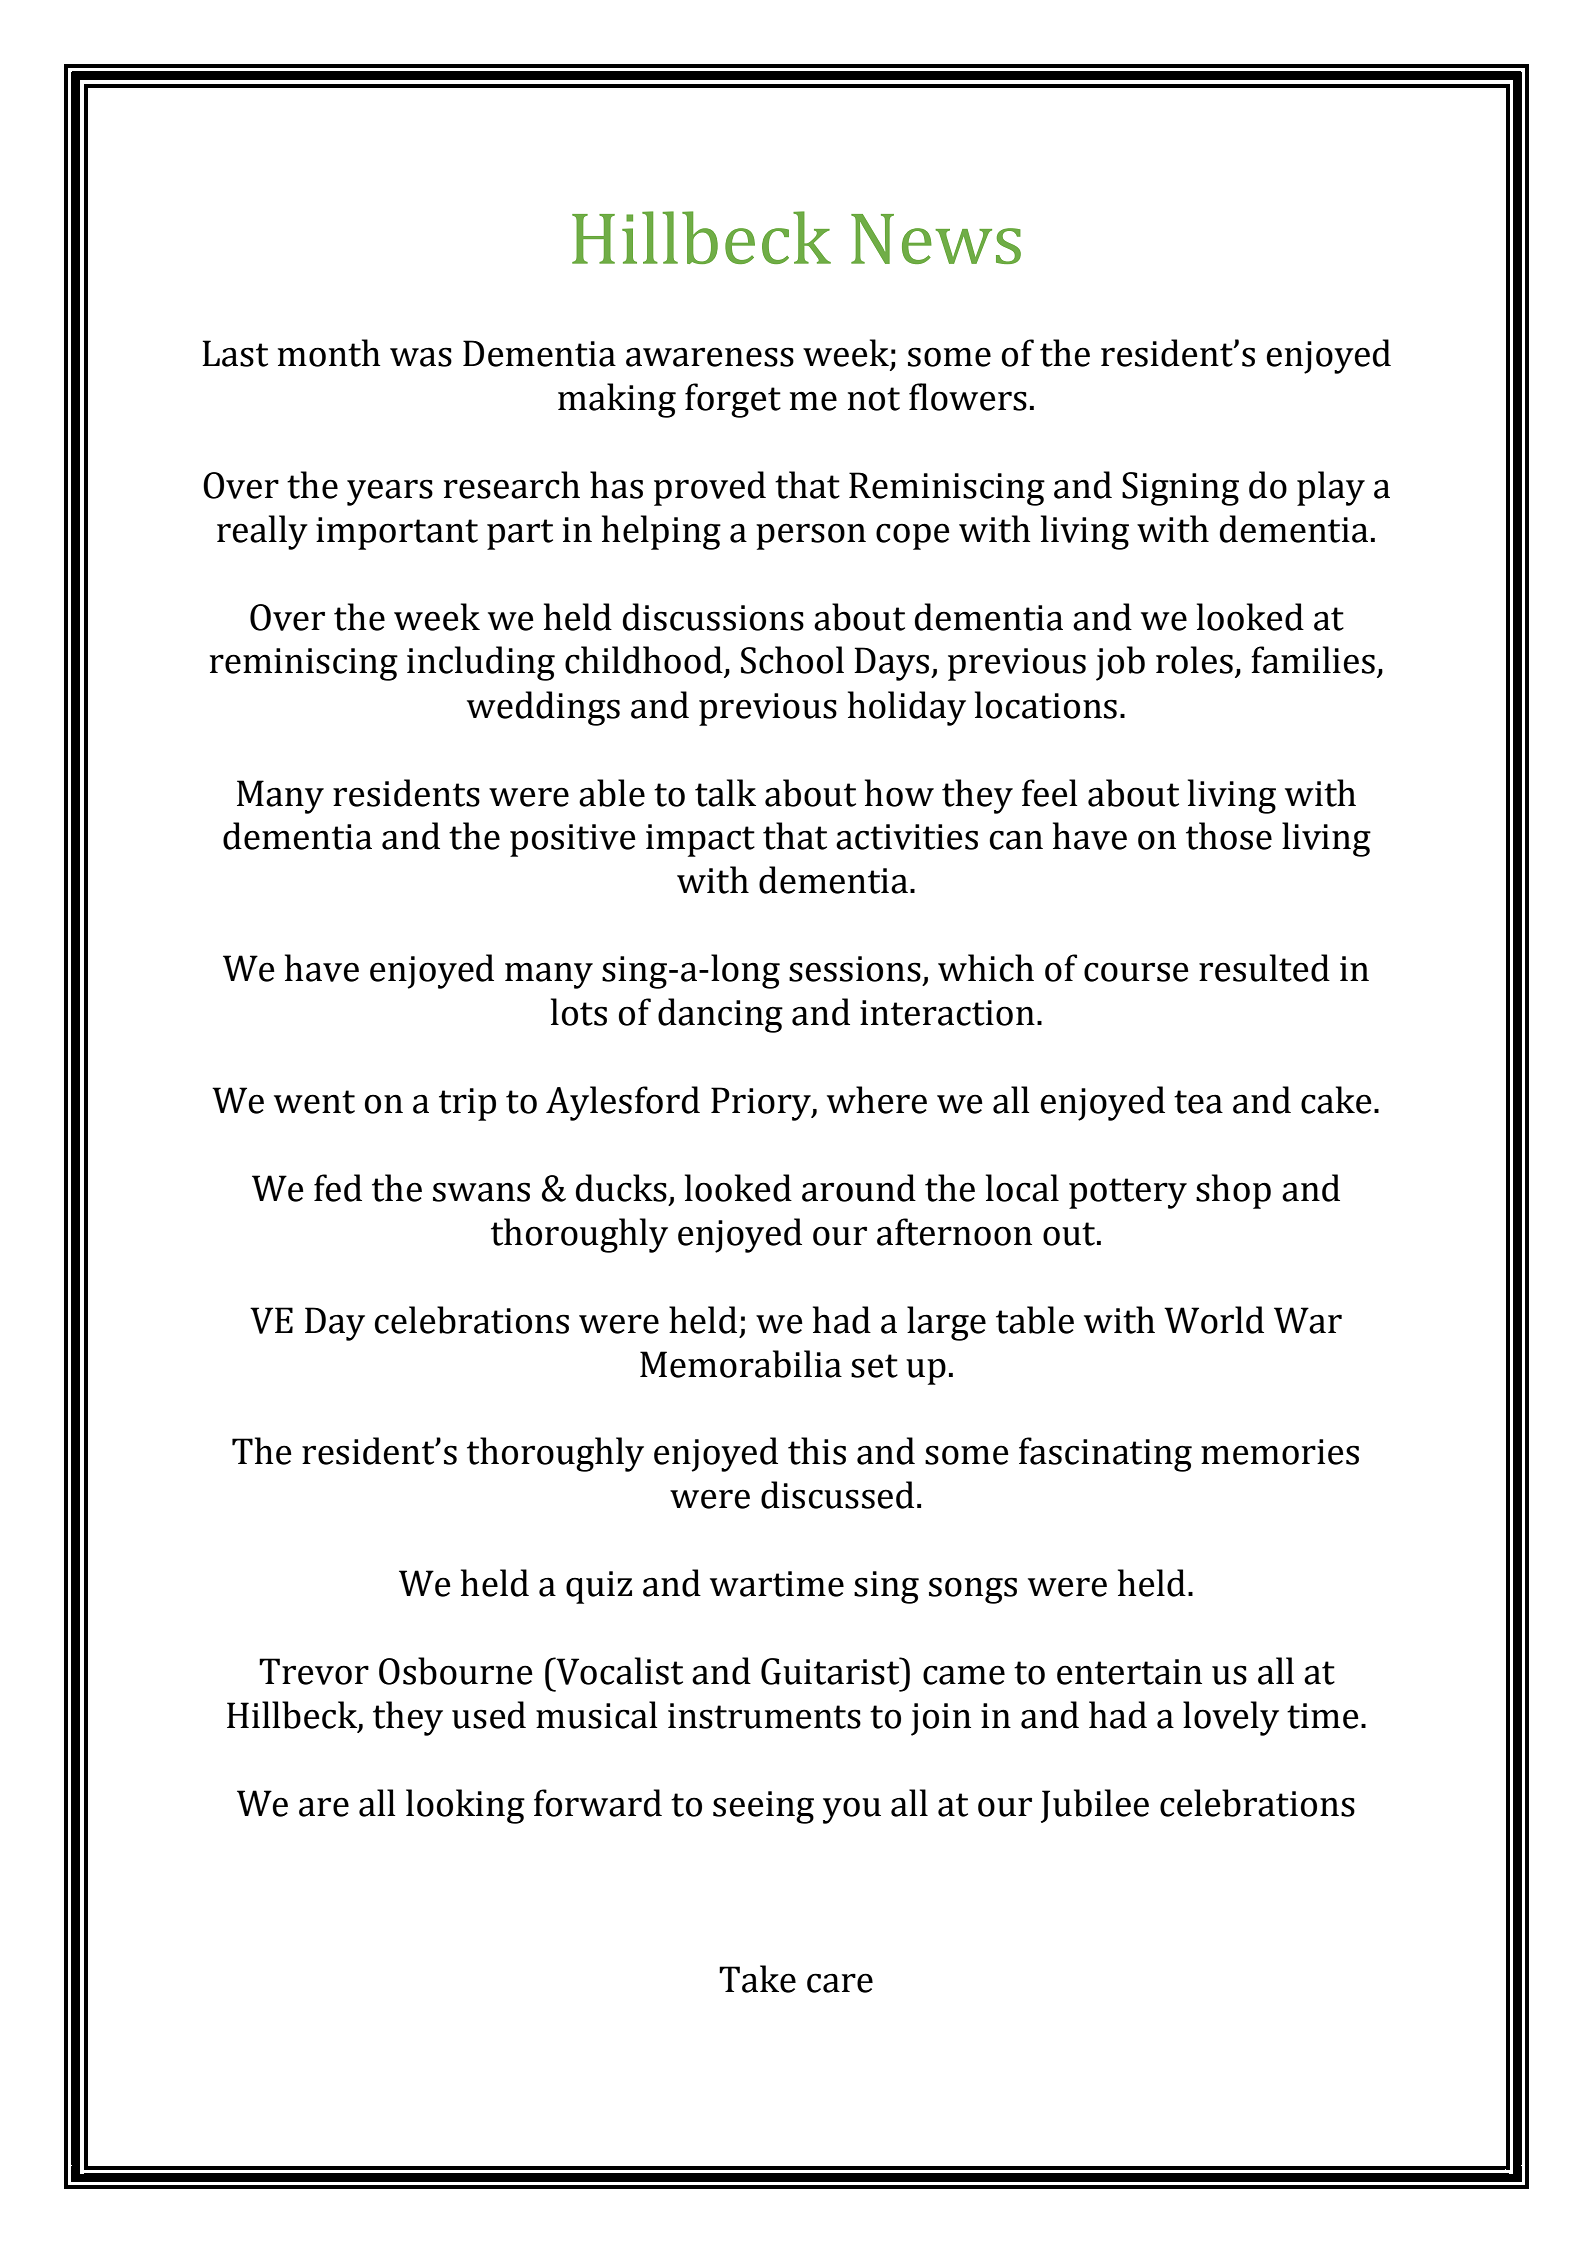  Describe the element at coordinates (1095, 1806) in the document. I see `Jubilee` at that location.
